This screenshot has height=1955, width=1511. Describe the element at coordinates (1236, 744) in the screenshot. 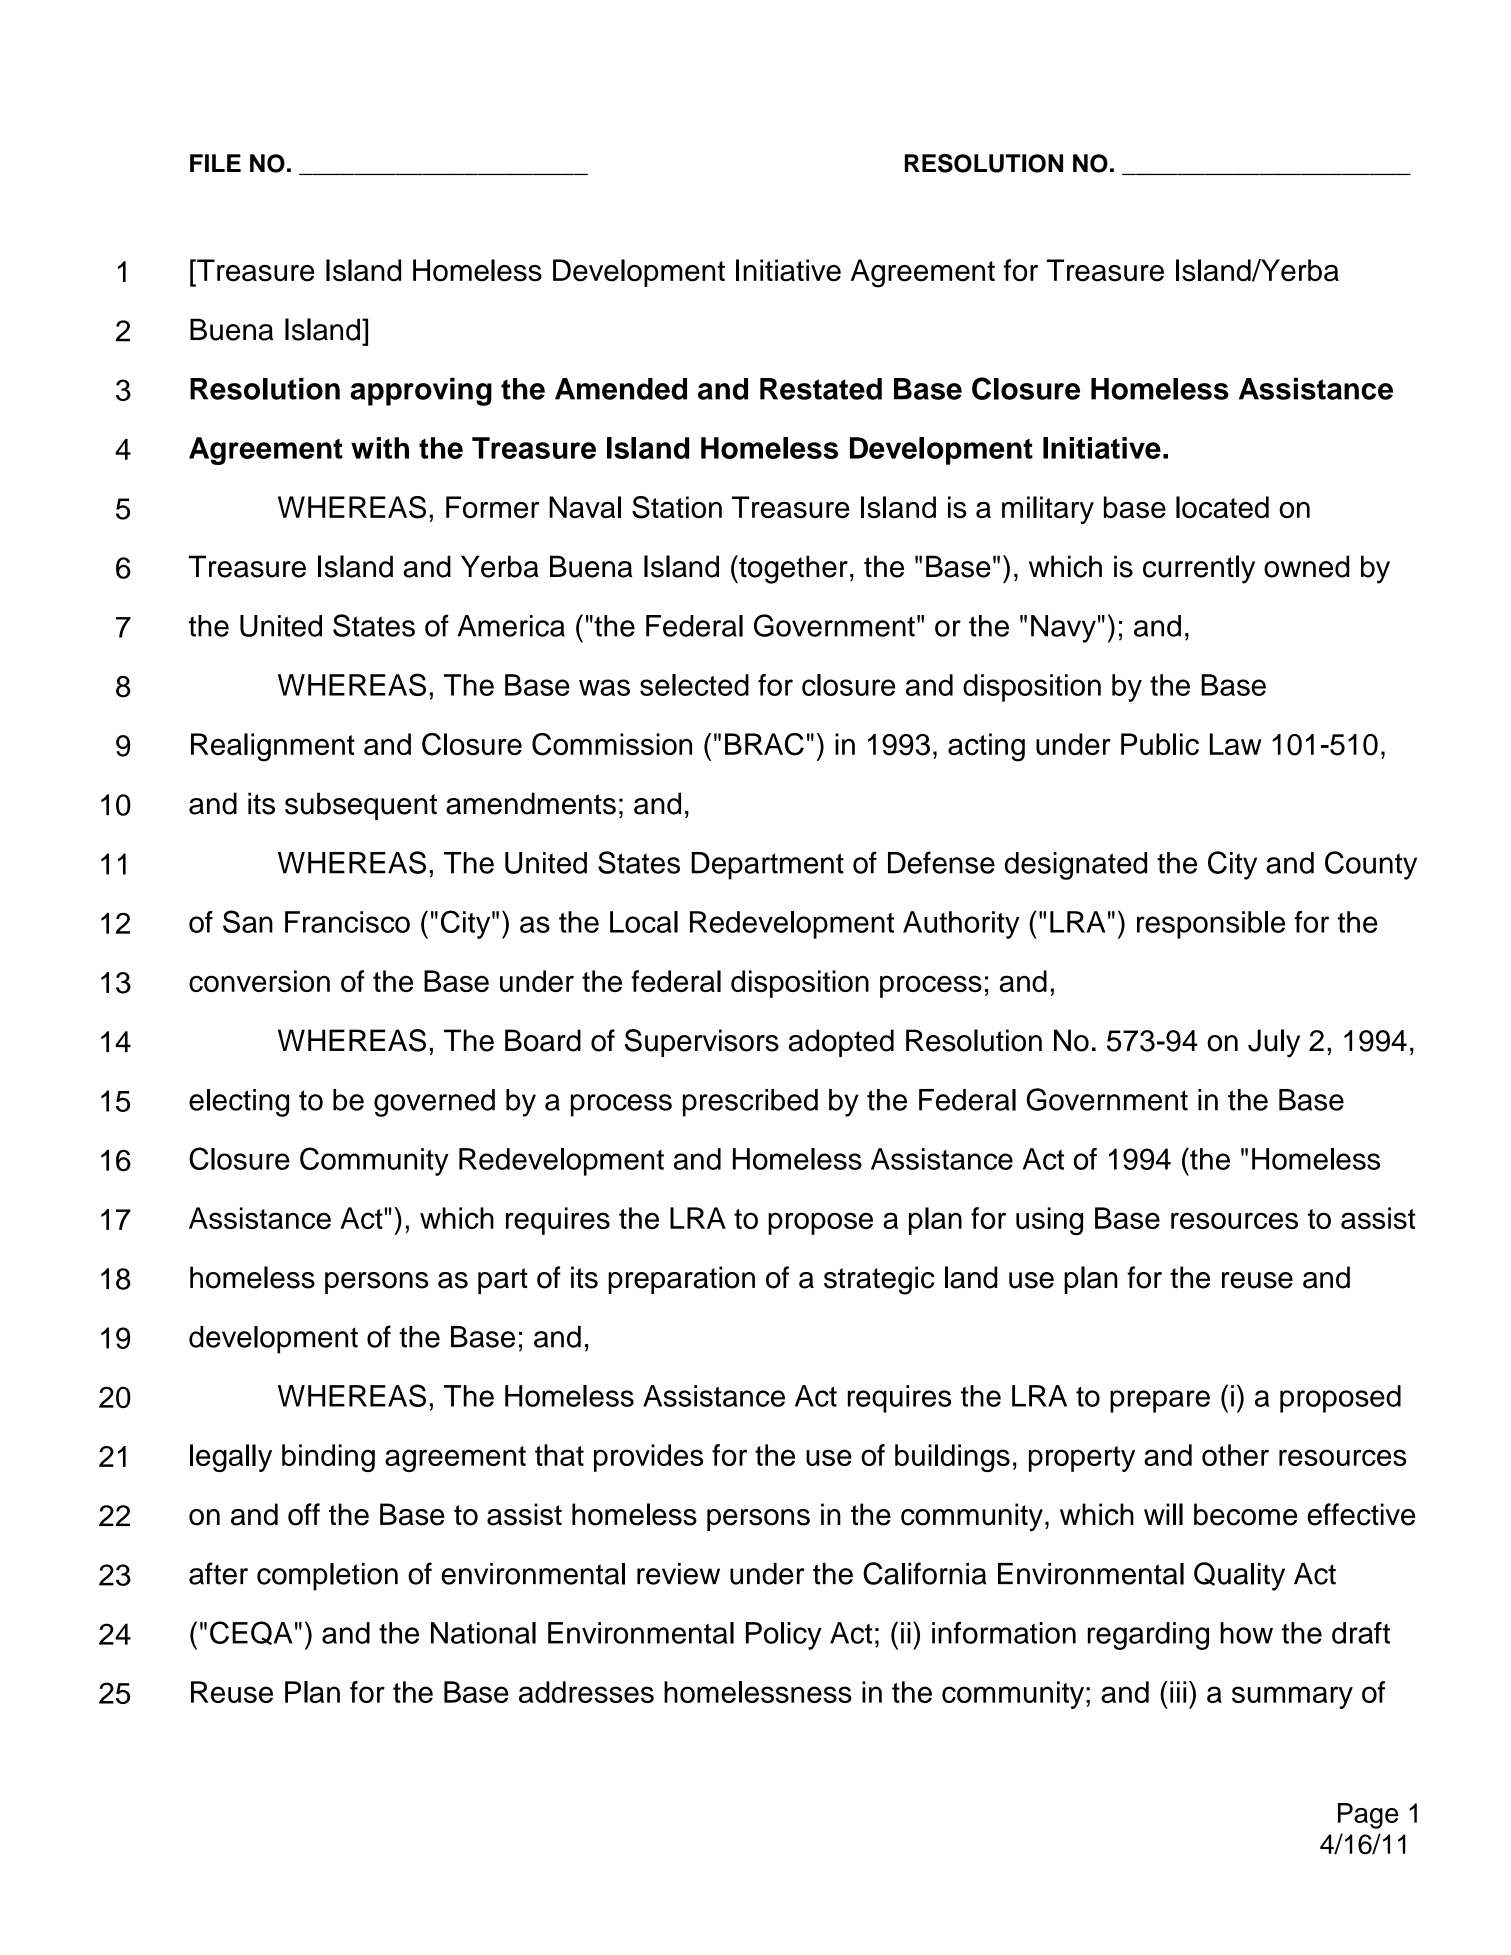

I see `Law` at that location.
